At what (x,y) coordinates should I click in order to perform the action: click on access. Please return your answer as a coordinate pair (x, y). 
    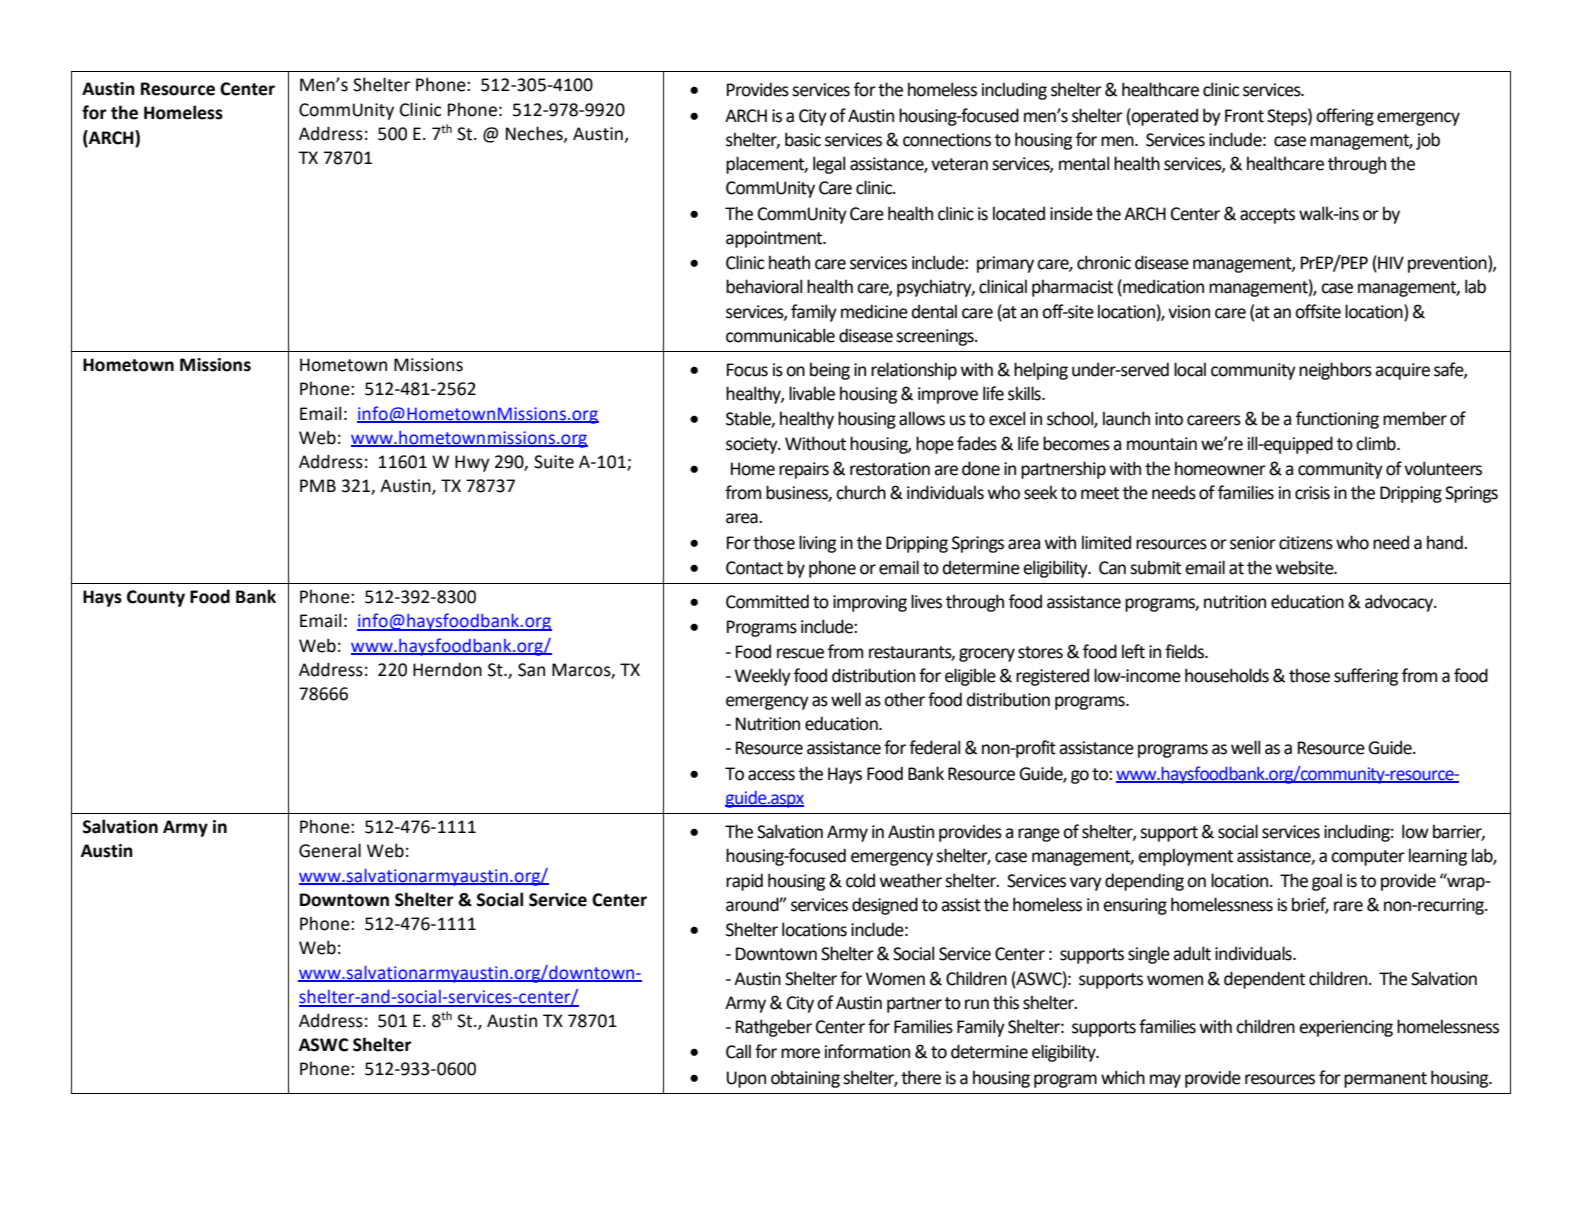
    Looking at the image, I should click on (771, 775).
